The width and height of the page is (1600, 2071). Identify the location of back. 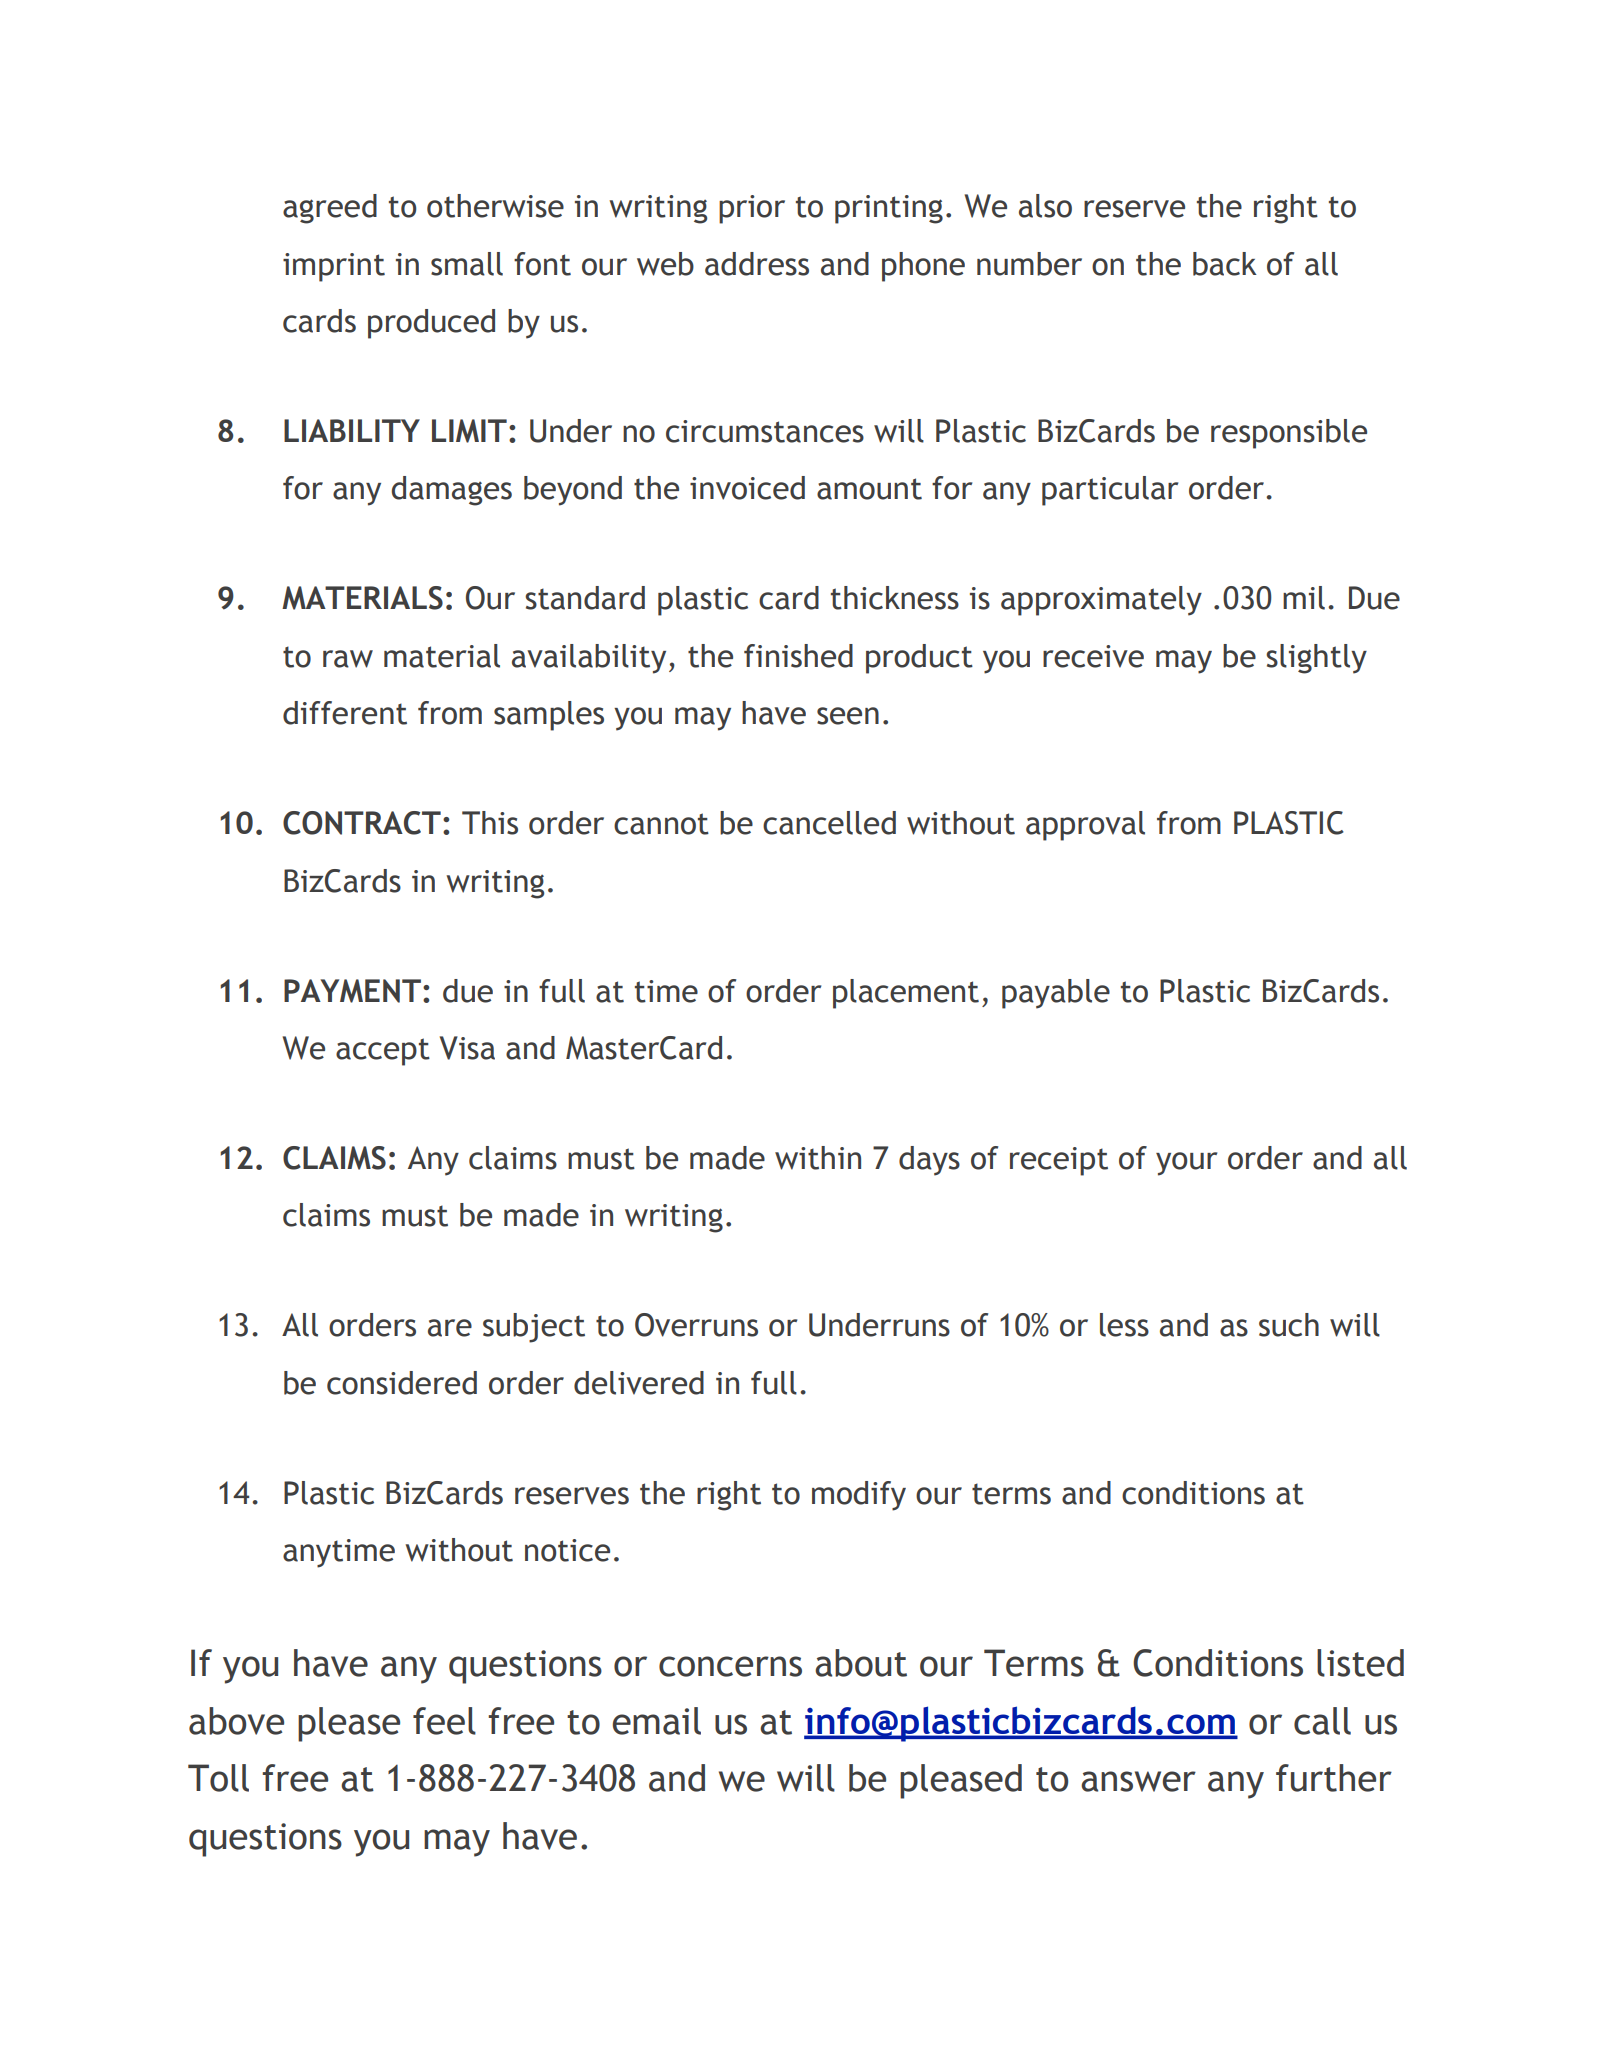
(1225, 264).
